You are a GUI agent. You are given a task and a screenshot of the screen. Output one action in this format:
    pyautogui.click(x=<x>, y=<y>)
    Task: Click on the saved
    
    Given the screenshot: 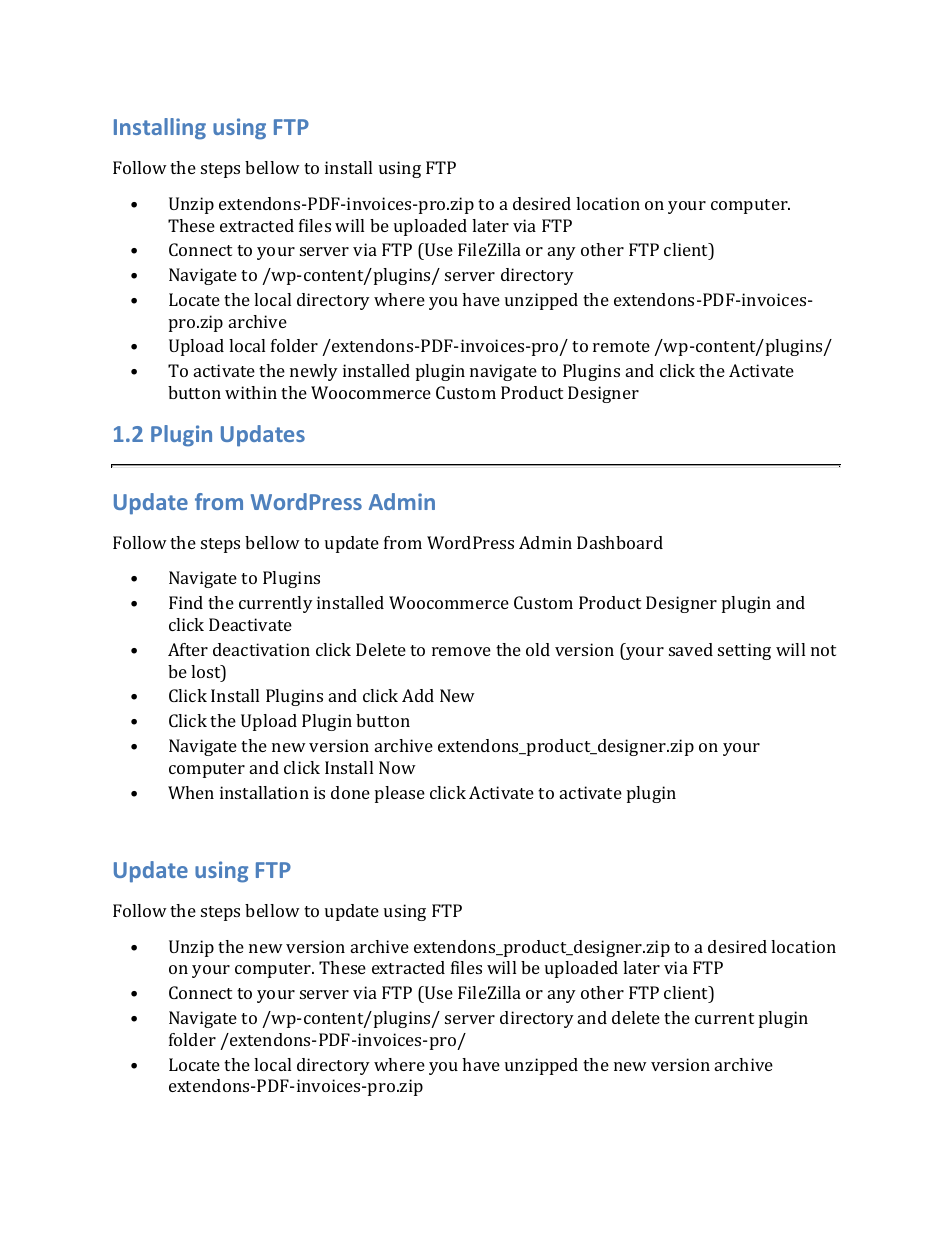 What is the action you would take?
    pyautogui.click(x=691, y=649)
